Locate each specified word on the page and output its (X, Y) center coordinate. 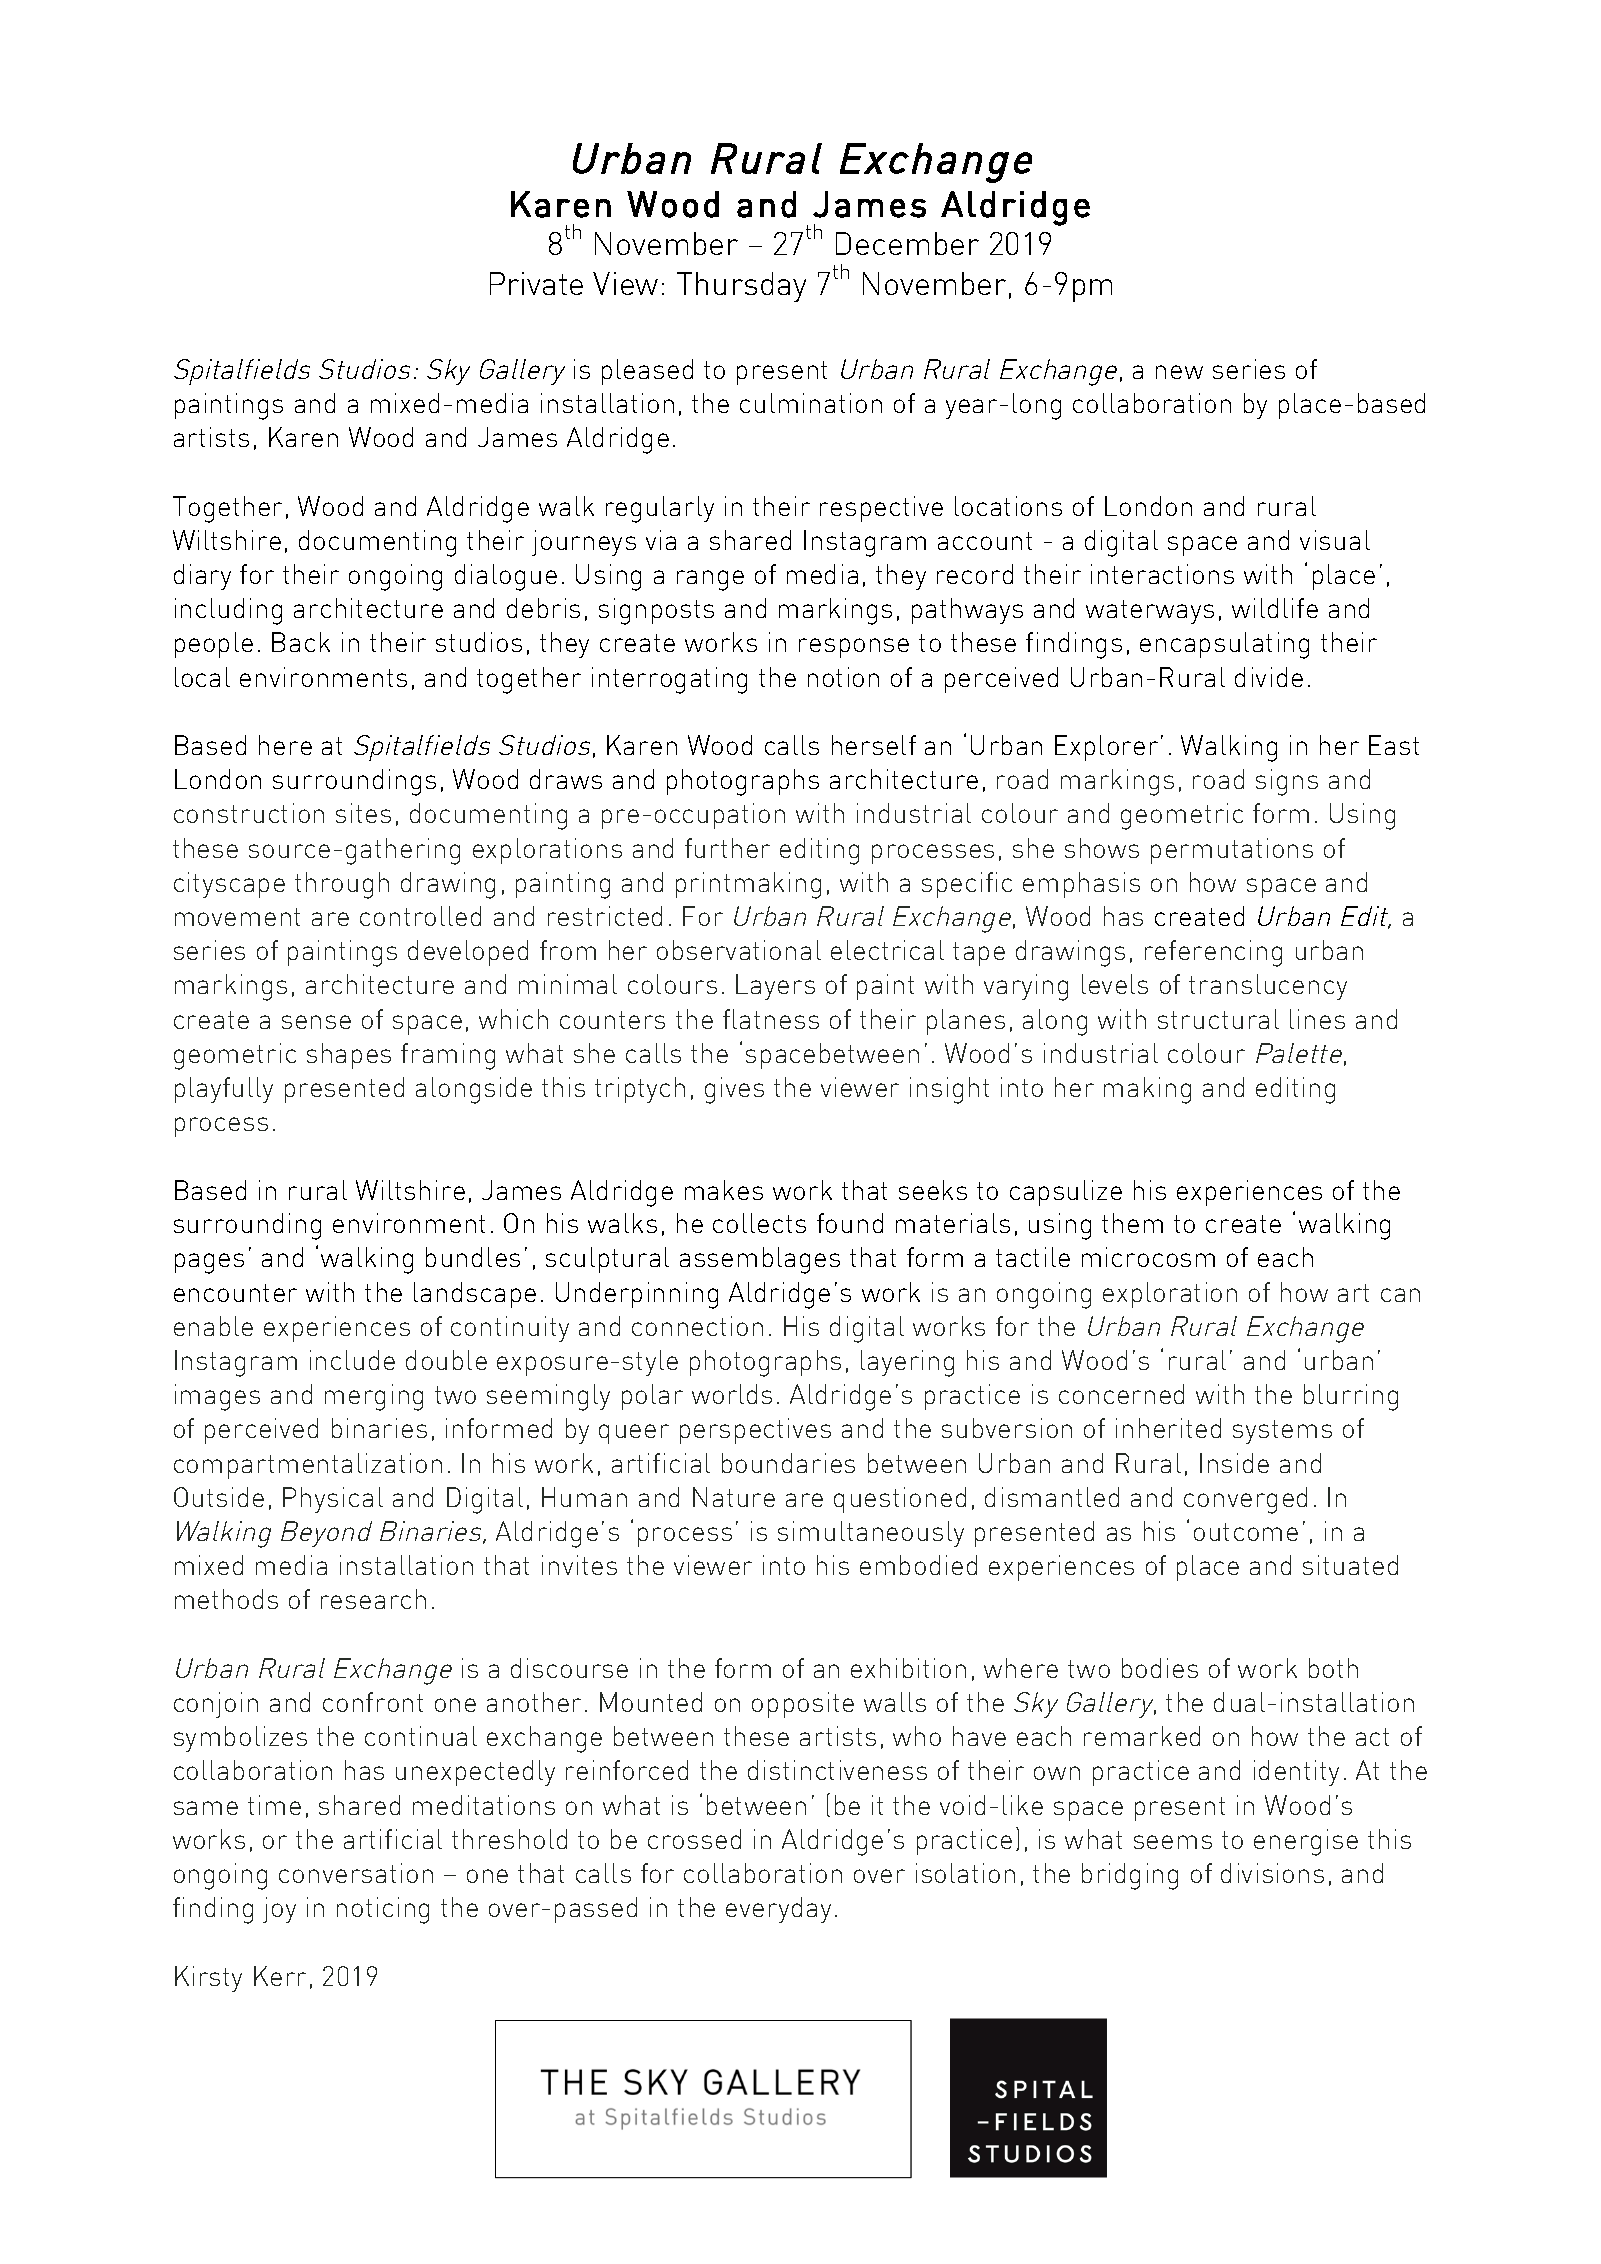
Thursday (741, 287)
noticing (383, 1910)
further (727, 848)
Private (536, 283)
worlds (732, 1394)
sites (363, 813)
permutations (1232, 851)
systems (1282, 1432)
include (352, 1360)
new (1179, 372)
